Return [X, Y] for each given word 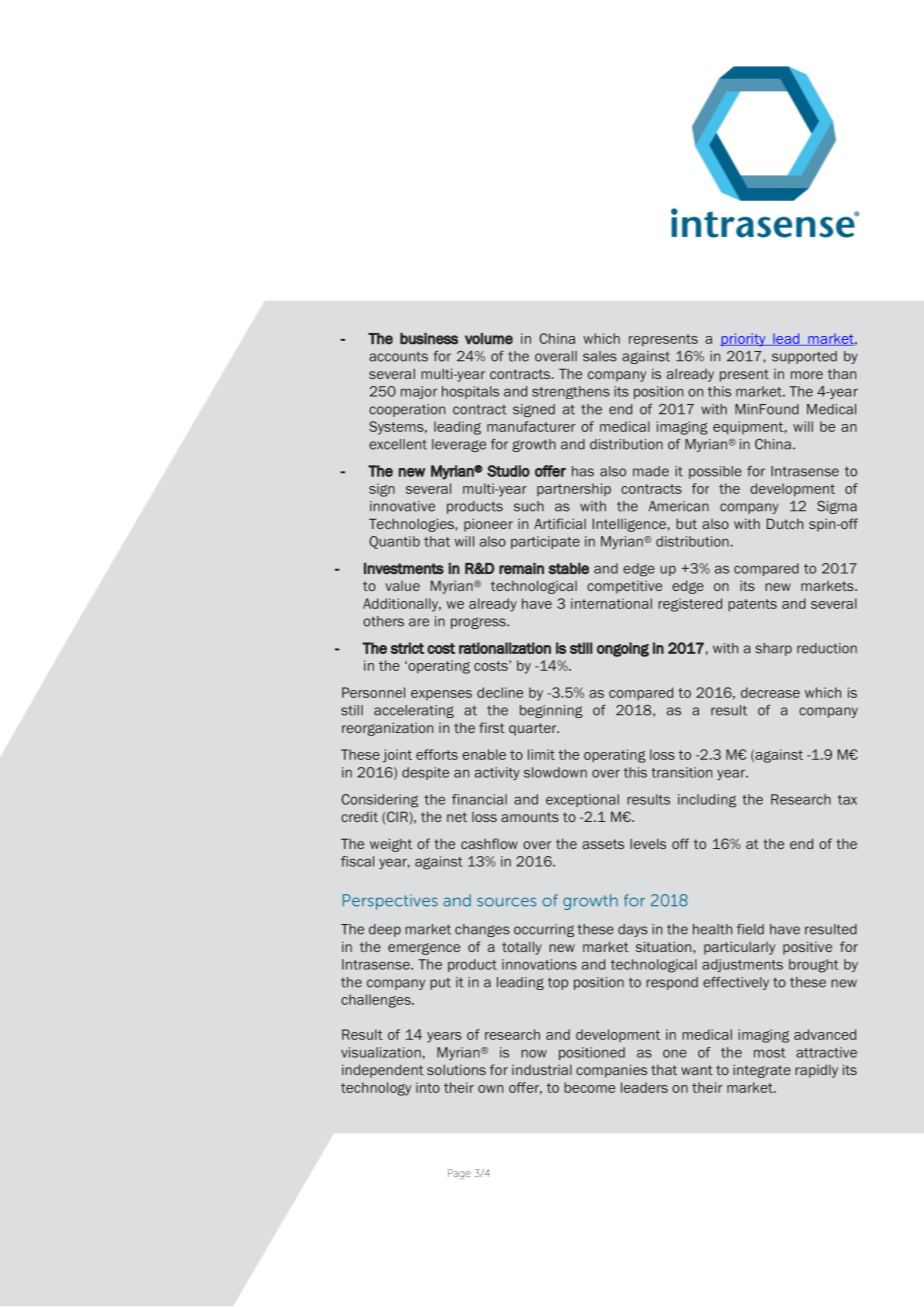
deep [385, 930]
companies [611, 1071]
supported [804, 357]
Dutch [785, 523]
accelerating [414, 711]
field [750, 929]
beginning [551, 711]
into [428, 1087]
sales [600, 356]
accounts [398, 356]
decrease [770, 692]
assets [603, 844]
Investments [404, 568]
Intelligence [629, 525]
